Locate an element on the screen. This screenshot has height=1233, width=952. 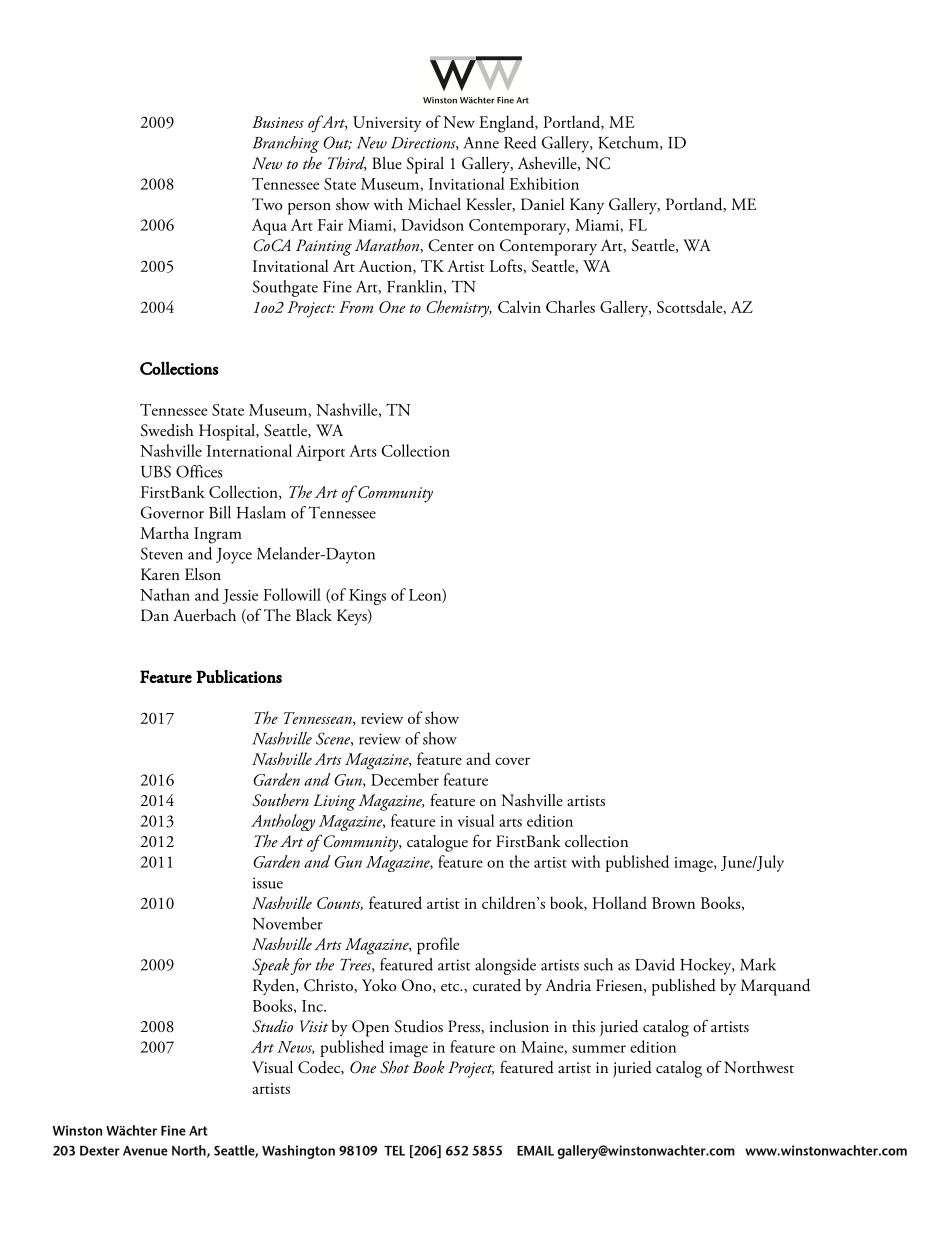
Press is located at coordinates (465, 1027).
